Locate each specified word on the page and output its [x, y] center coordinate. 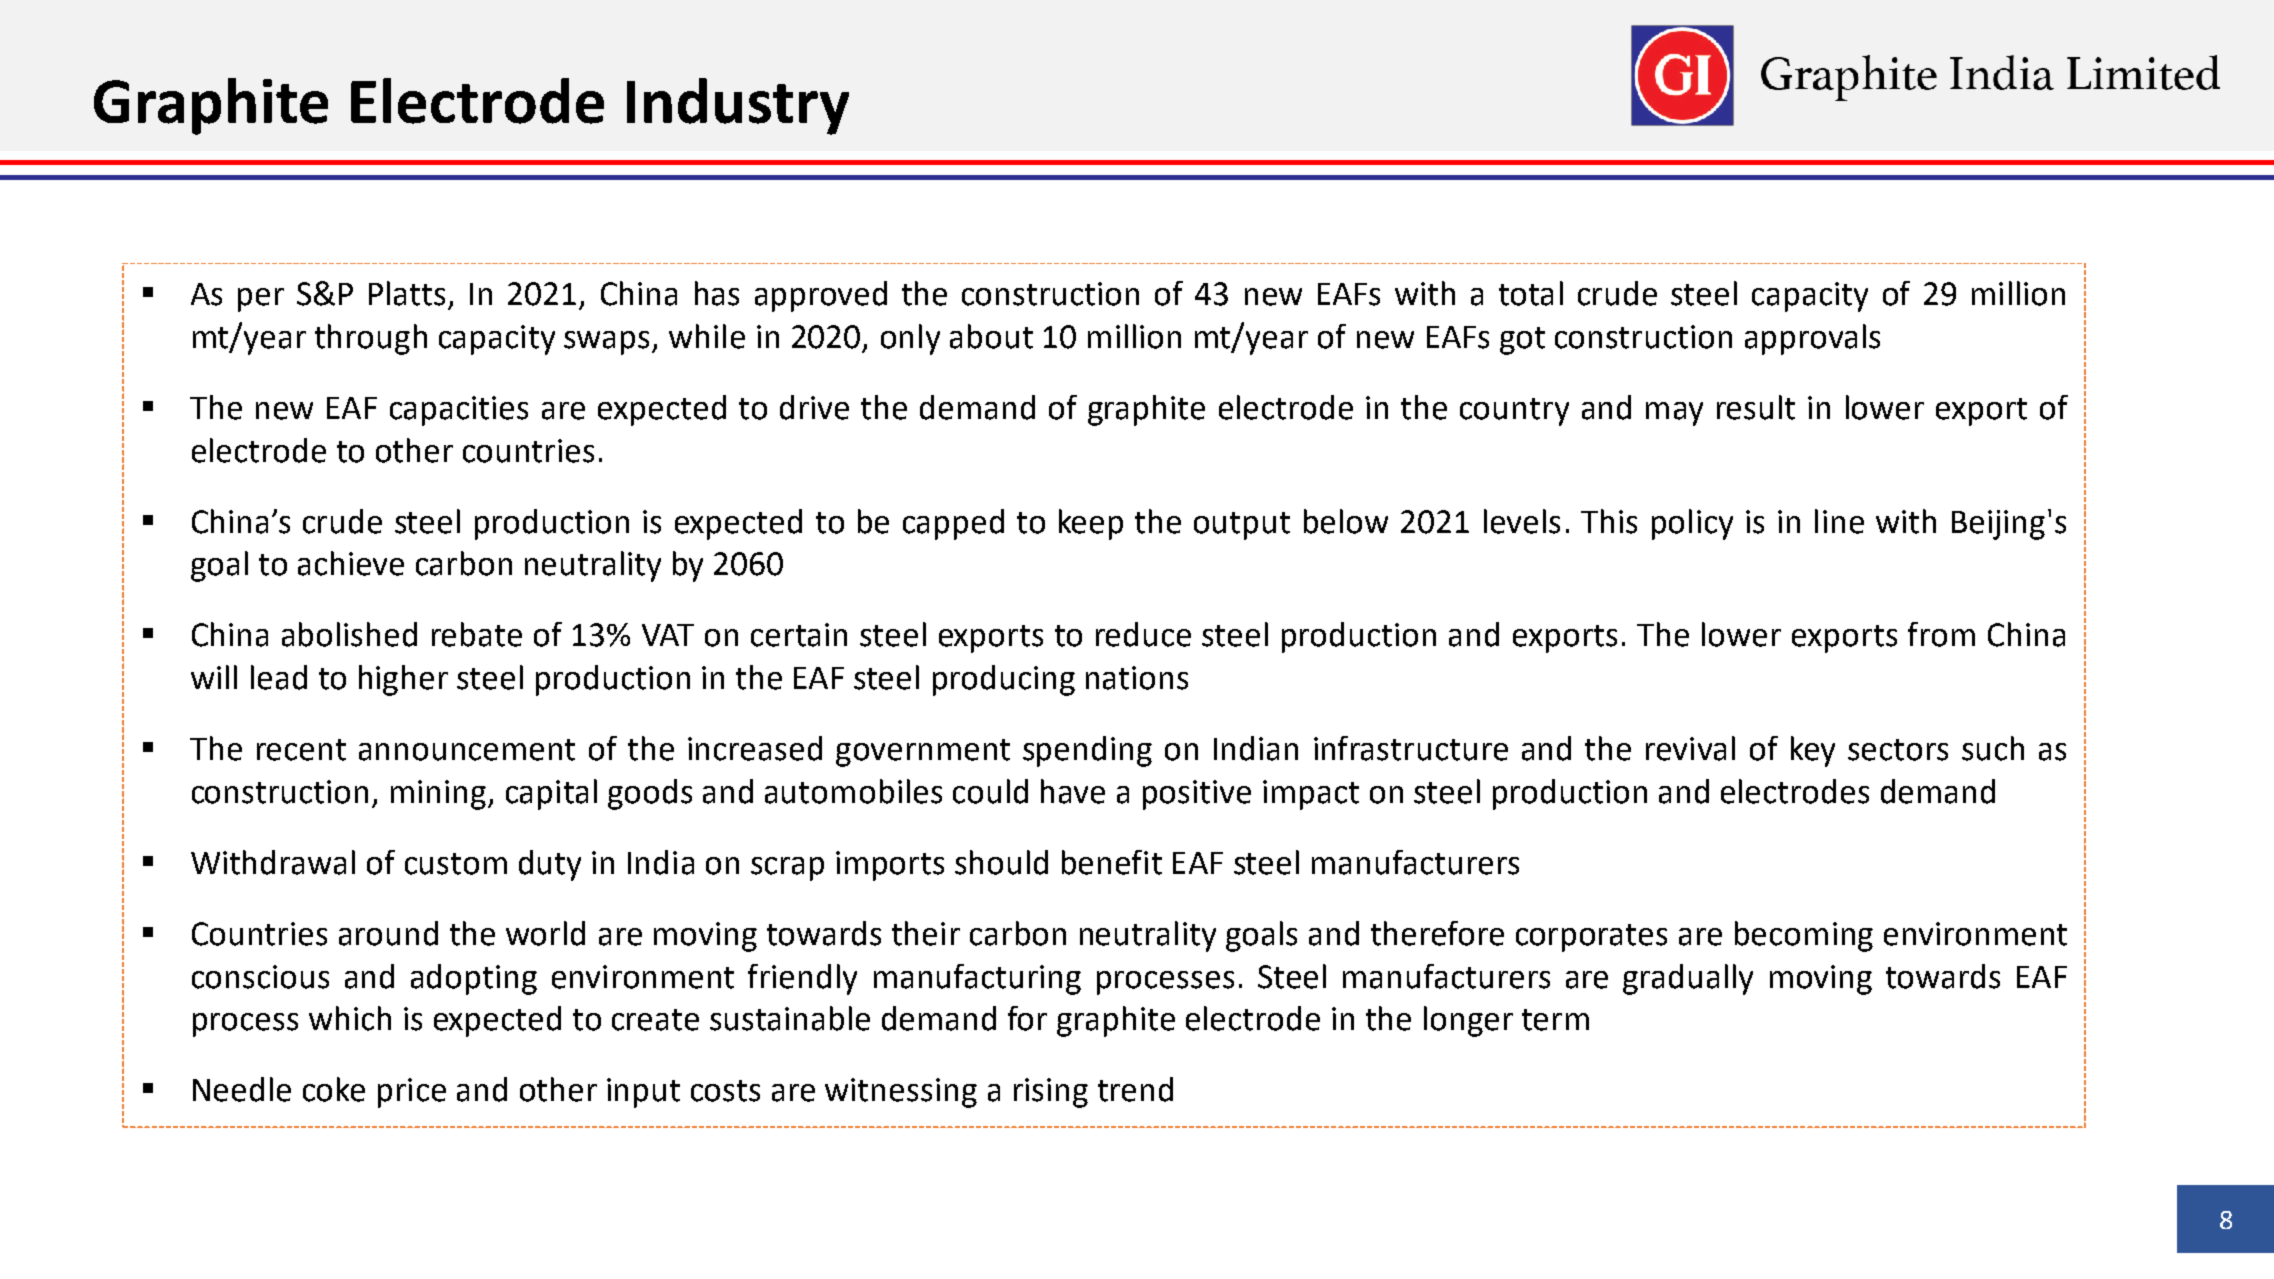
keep [1091, 524]
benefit [1112, 862]
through [371, 339]
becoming [1804, 936]
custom [456, 864]
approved [821, 296]
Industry [738, 106]
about [991, 336]
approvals [1812, 339]
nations [1137, 678]
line [1839, 521]
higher [403, 680]
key [1813, 751]
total [1531, 293]
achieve [351, 563]
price [412, 1093]
